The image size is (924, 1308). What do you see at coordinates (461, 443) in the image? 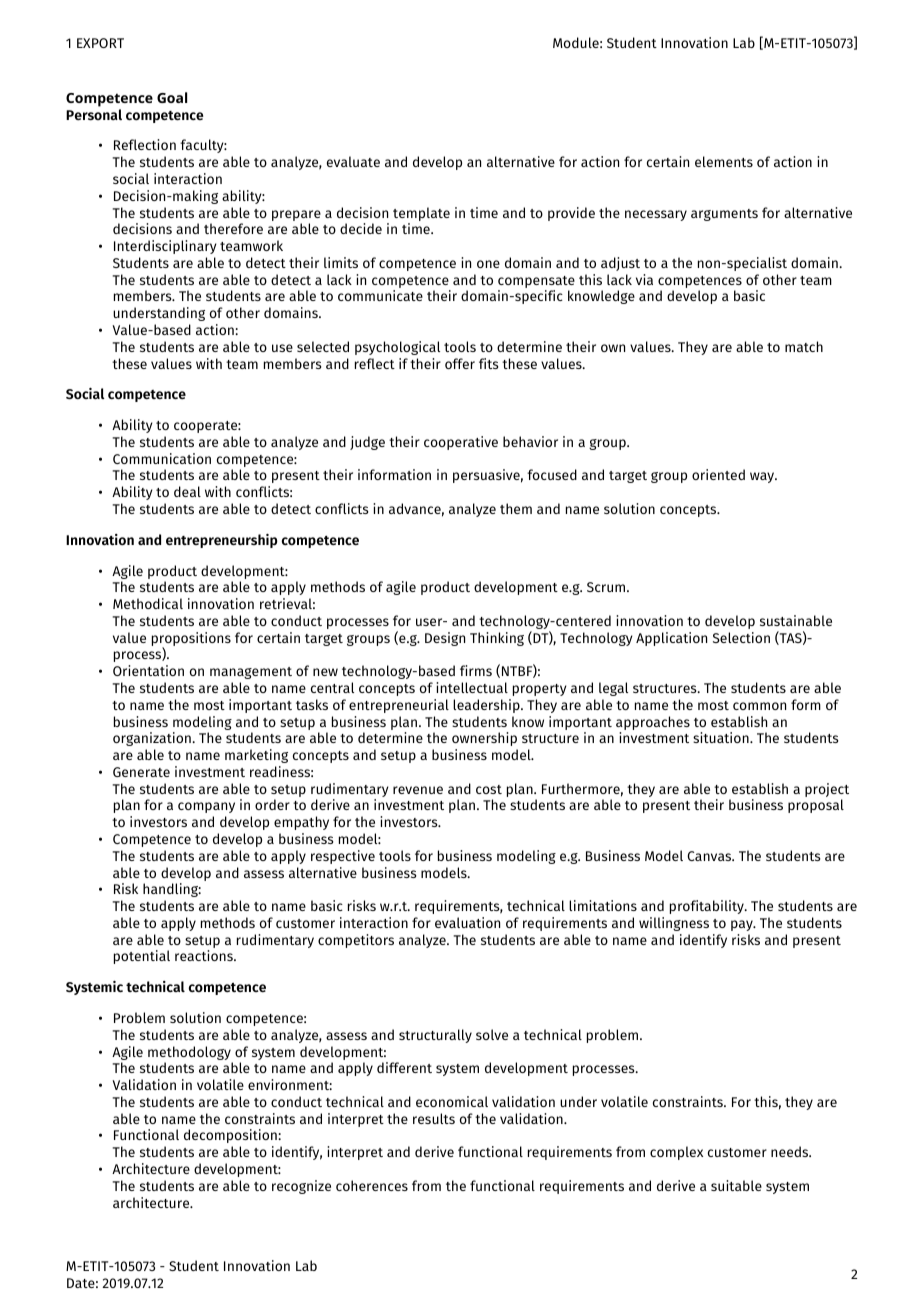
I see `cooperative` at bounding box center [461, 443].
